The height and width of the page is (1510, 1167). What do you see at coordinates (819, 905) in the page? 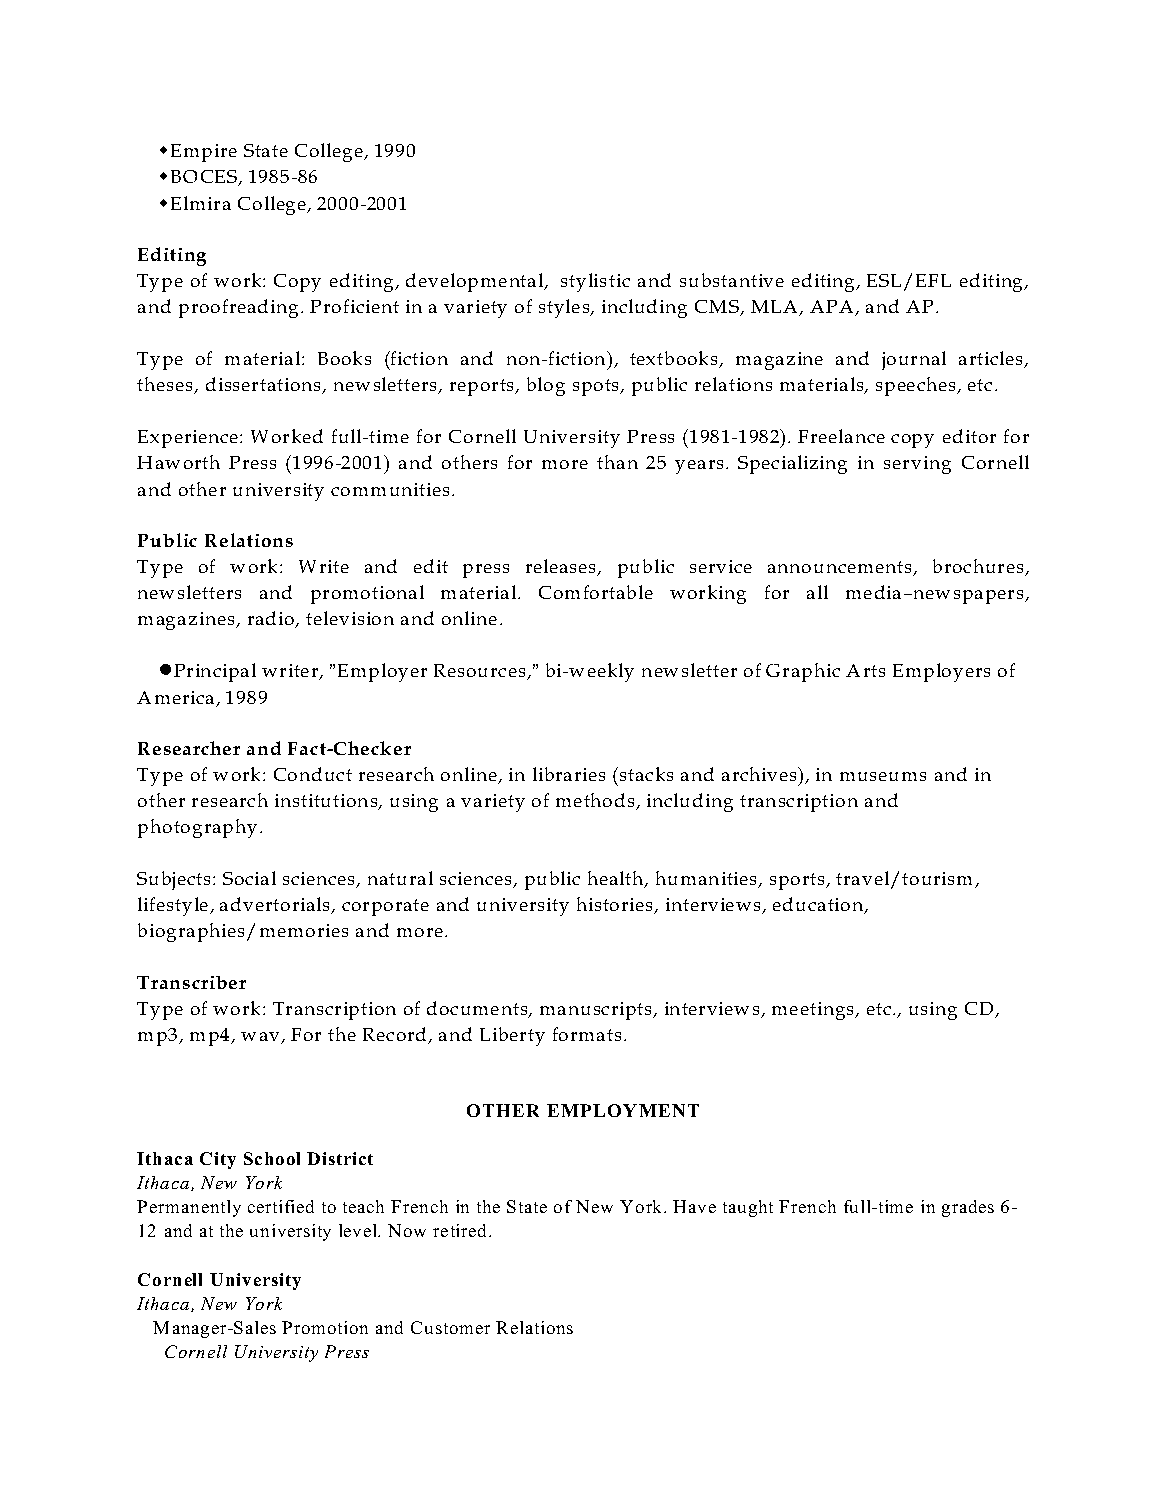
I see `education` at bounding box center [819, 905].
